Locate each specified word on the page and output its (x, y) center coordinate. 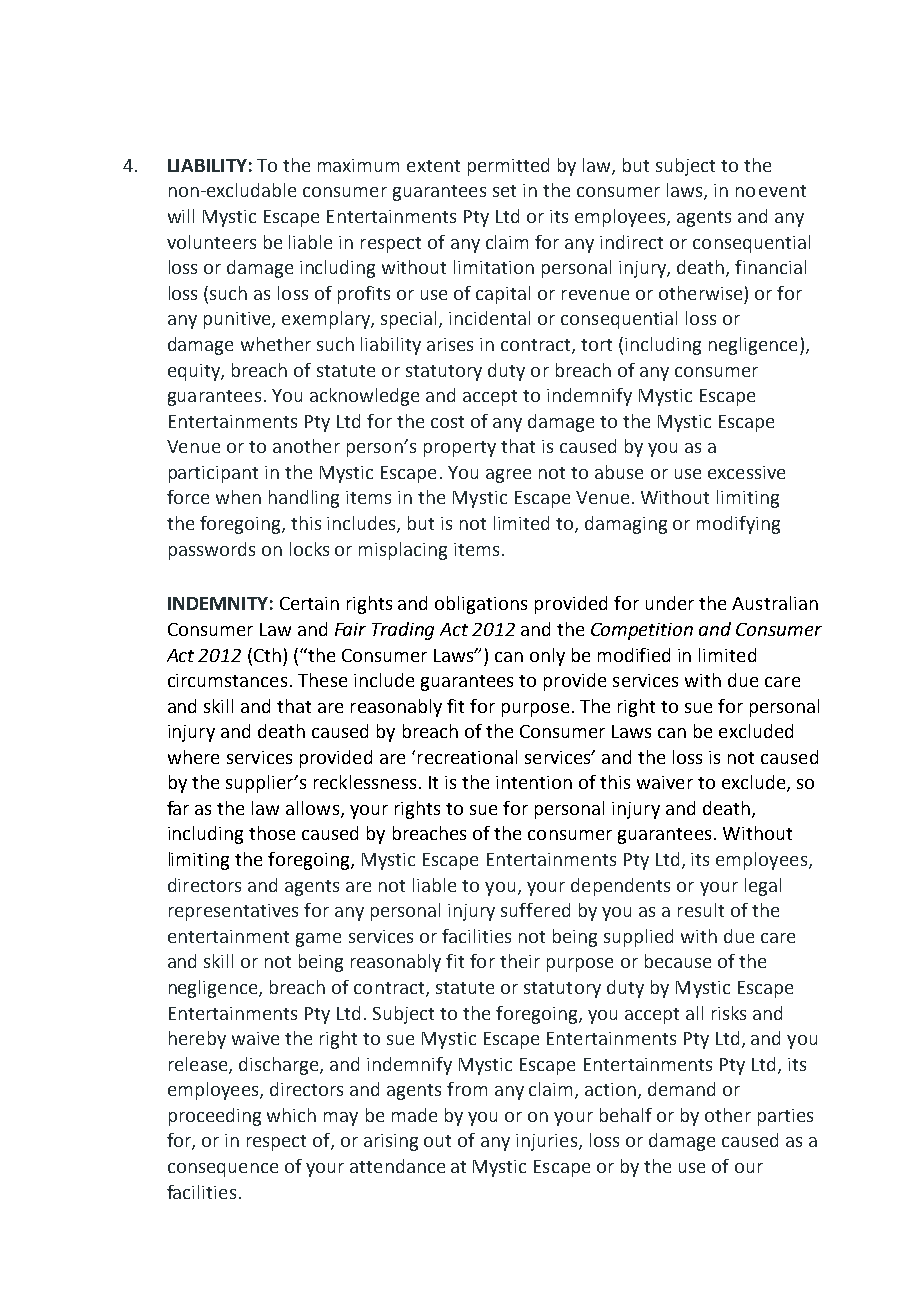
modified (634, 655)
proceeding (215, 1117)
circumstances (227, 680)
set (504, 191)
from (467, 1089)
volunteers (211, 242)
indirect (631, 242)
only (547, 657)
